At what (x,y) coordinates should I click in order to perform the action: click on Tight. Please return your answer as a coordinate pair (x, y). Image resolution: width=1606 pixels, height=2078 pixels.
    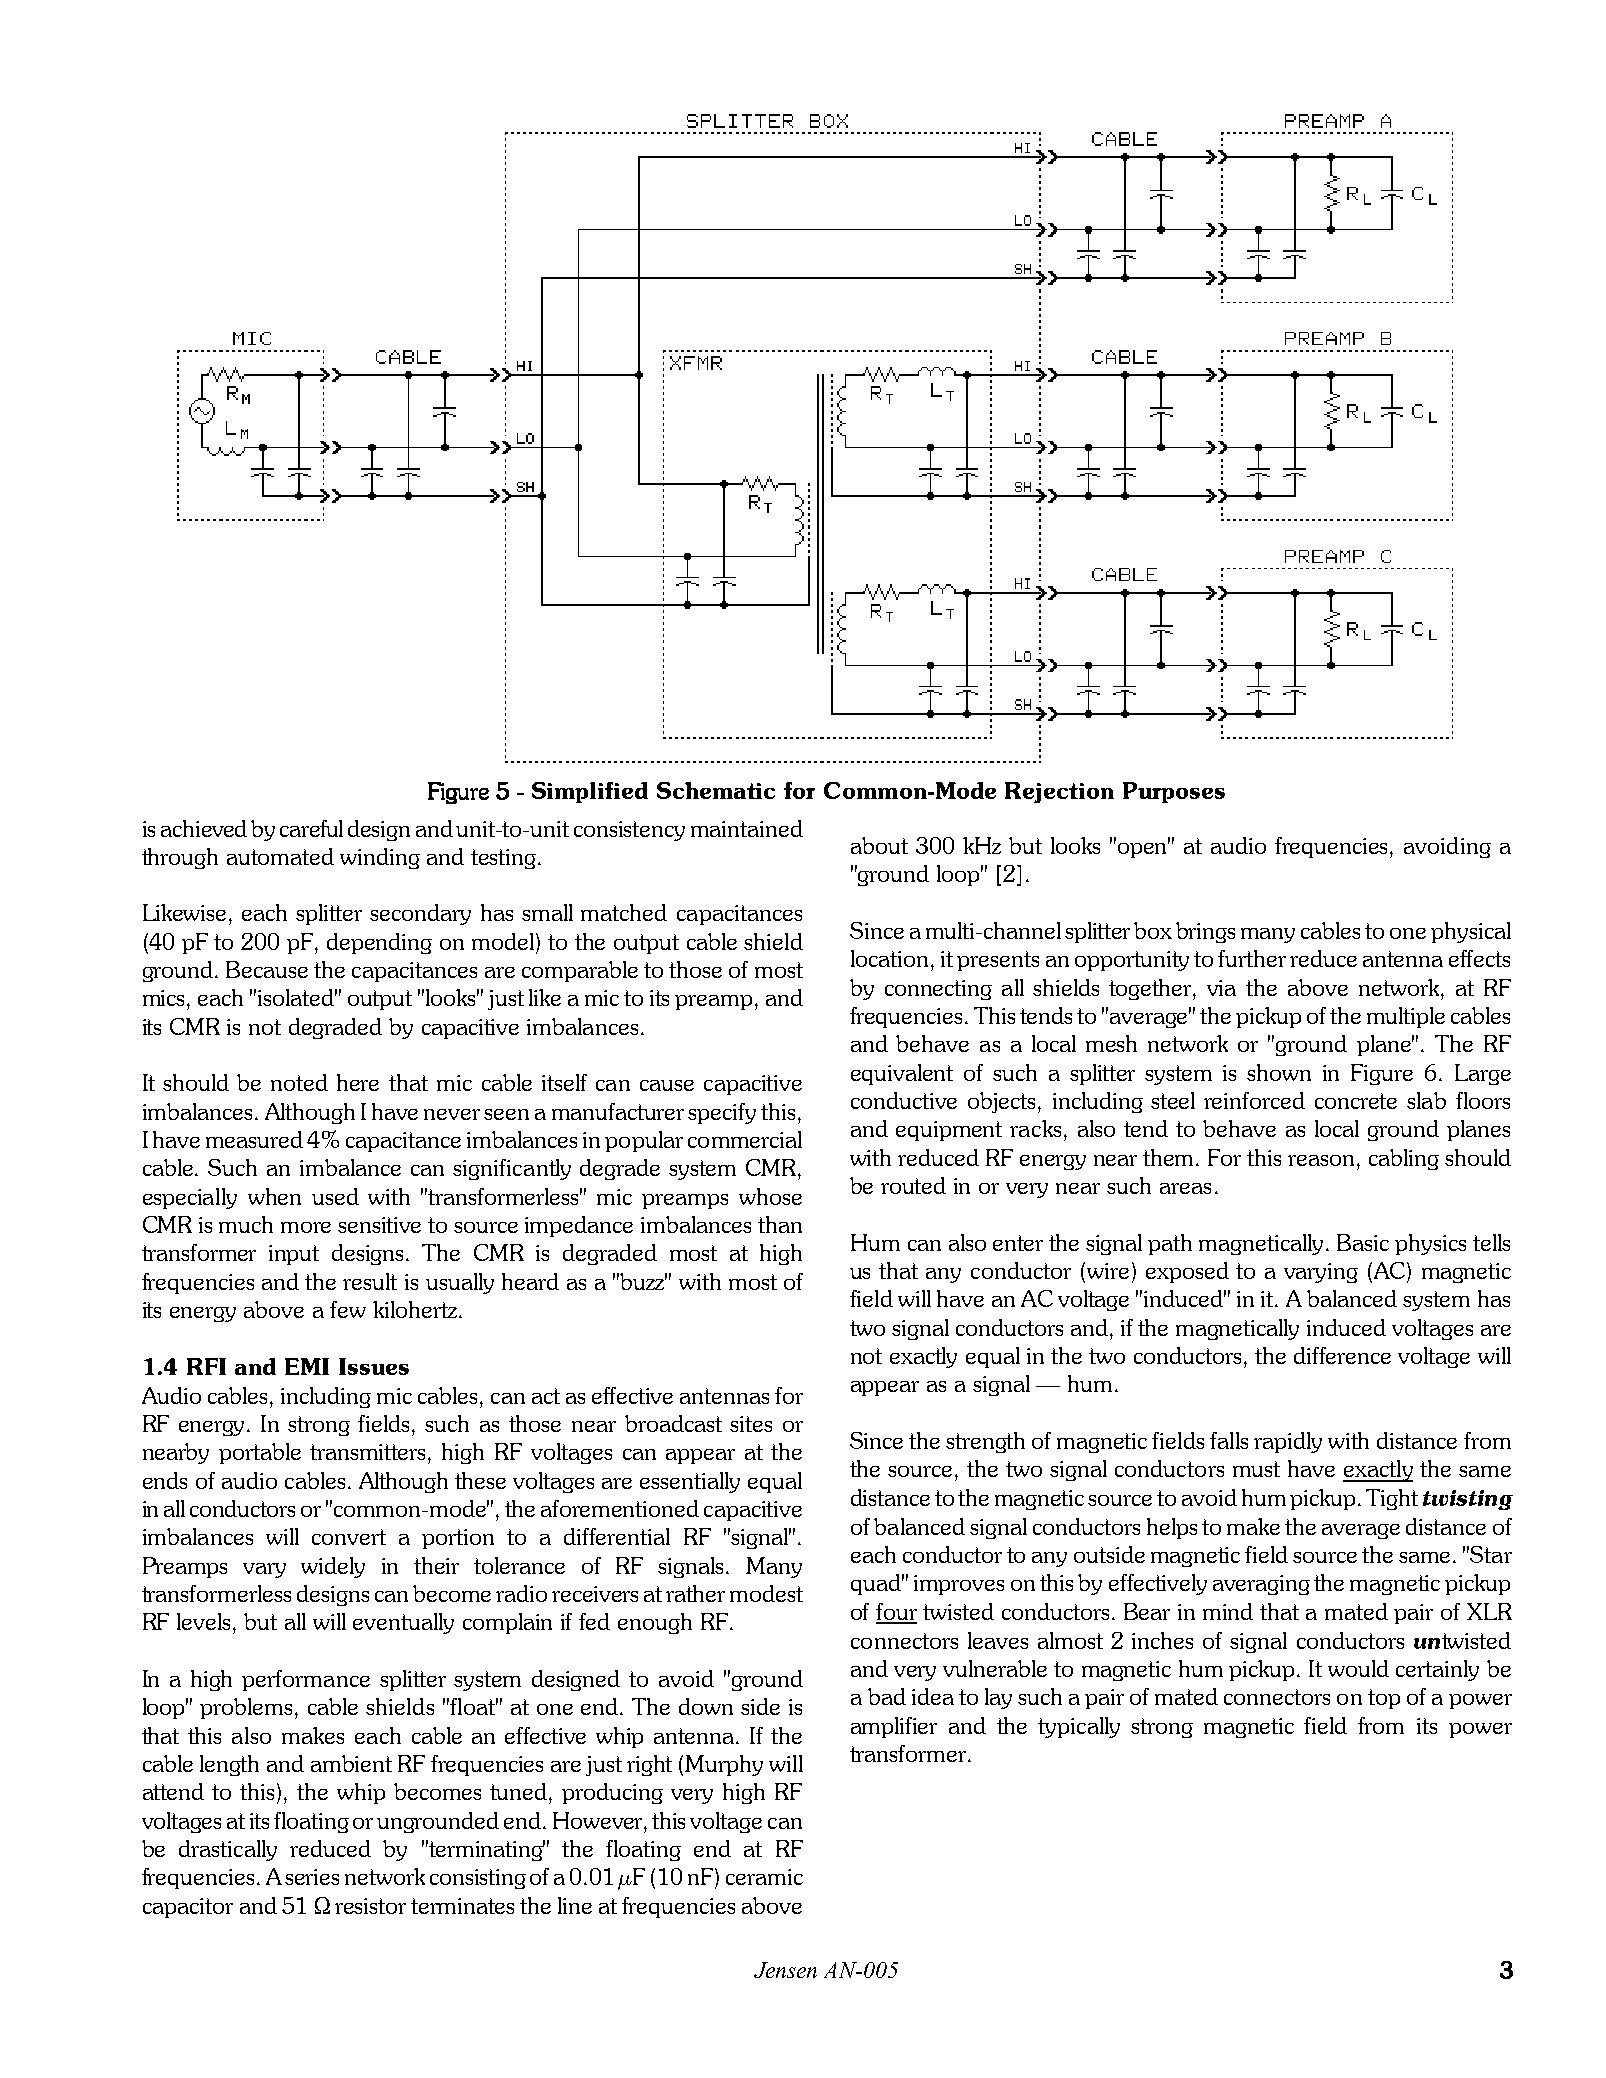
    Looking at the image, I should click on (1392, 1499).
